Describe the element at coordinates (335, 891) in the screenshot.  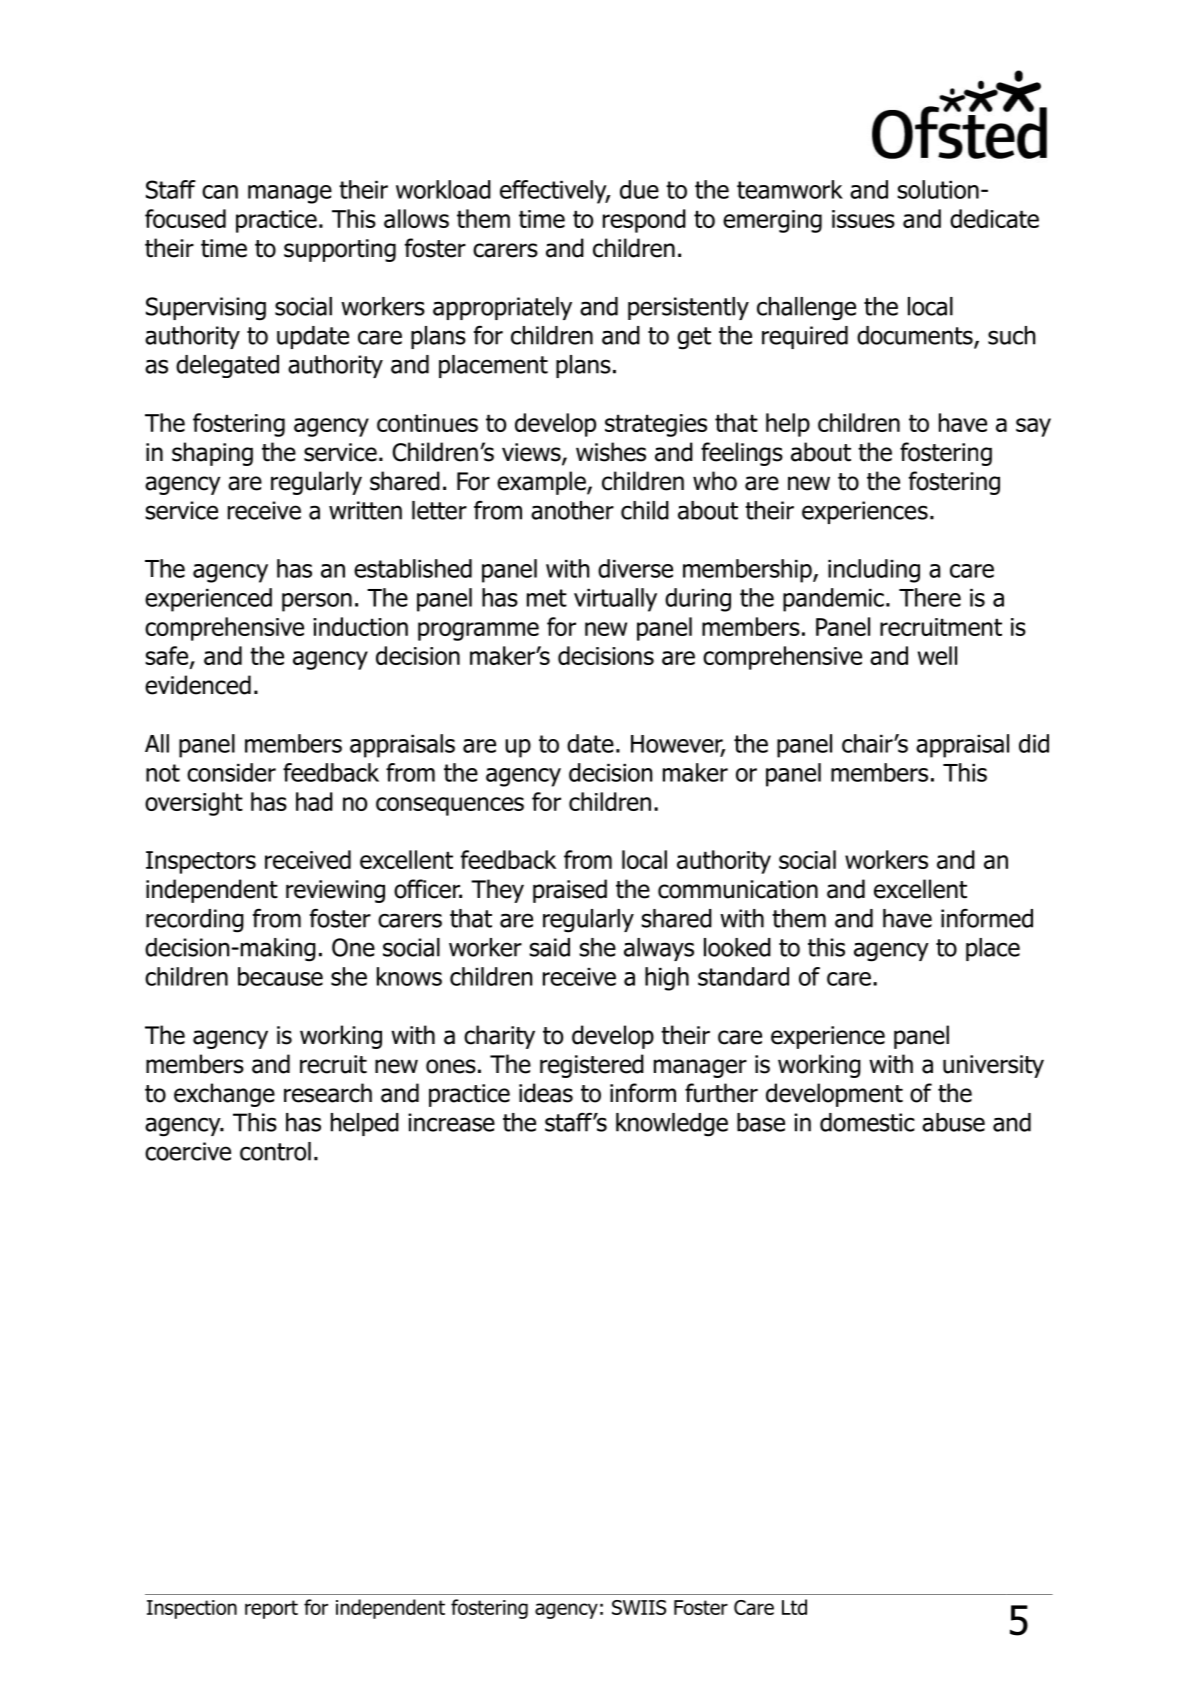
I see `reviewing` at that location.
